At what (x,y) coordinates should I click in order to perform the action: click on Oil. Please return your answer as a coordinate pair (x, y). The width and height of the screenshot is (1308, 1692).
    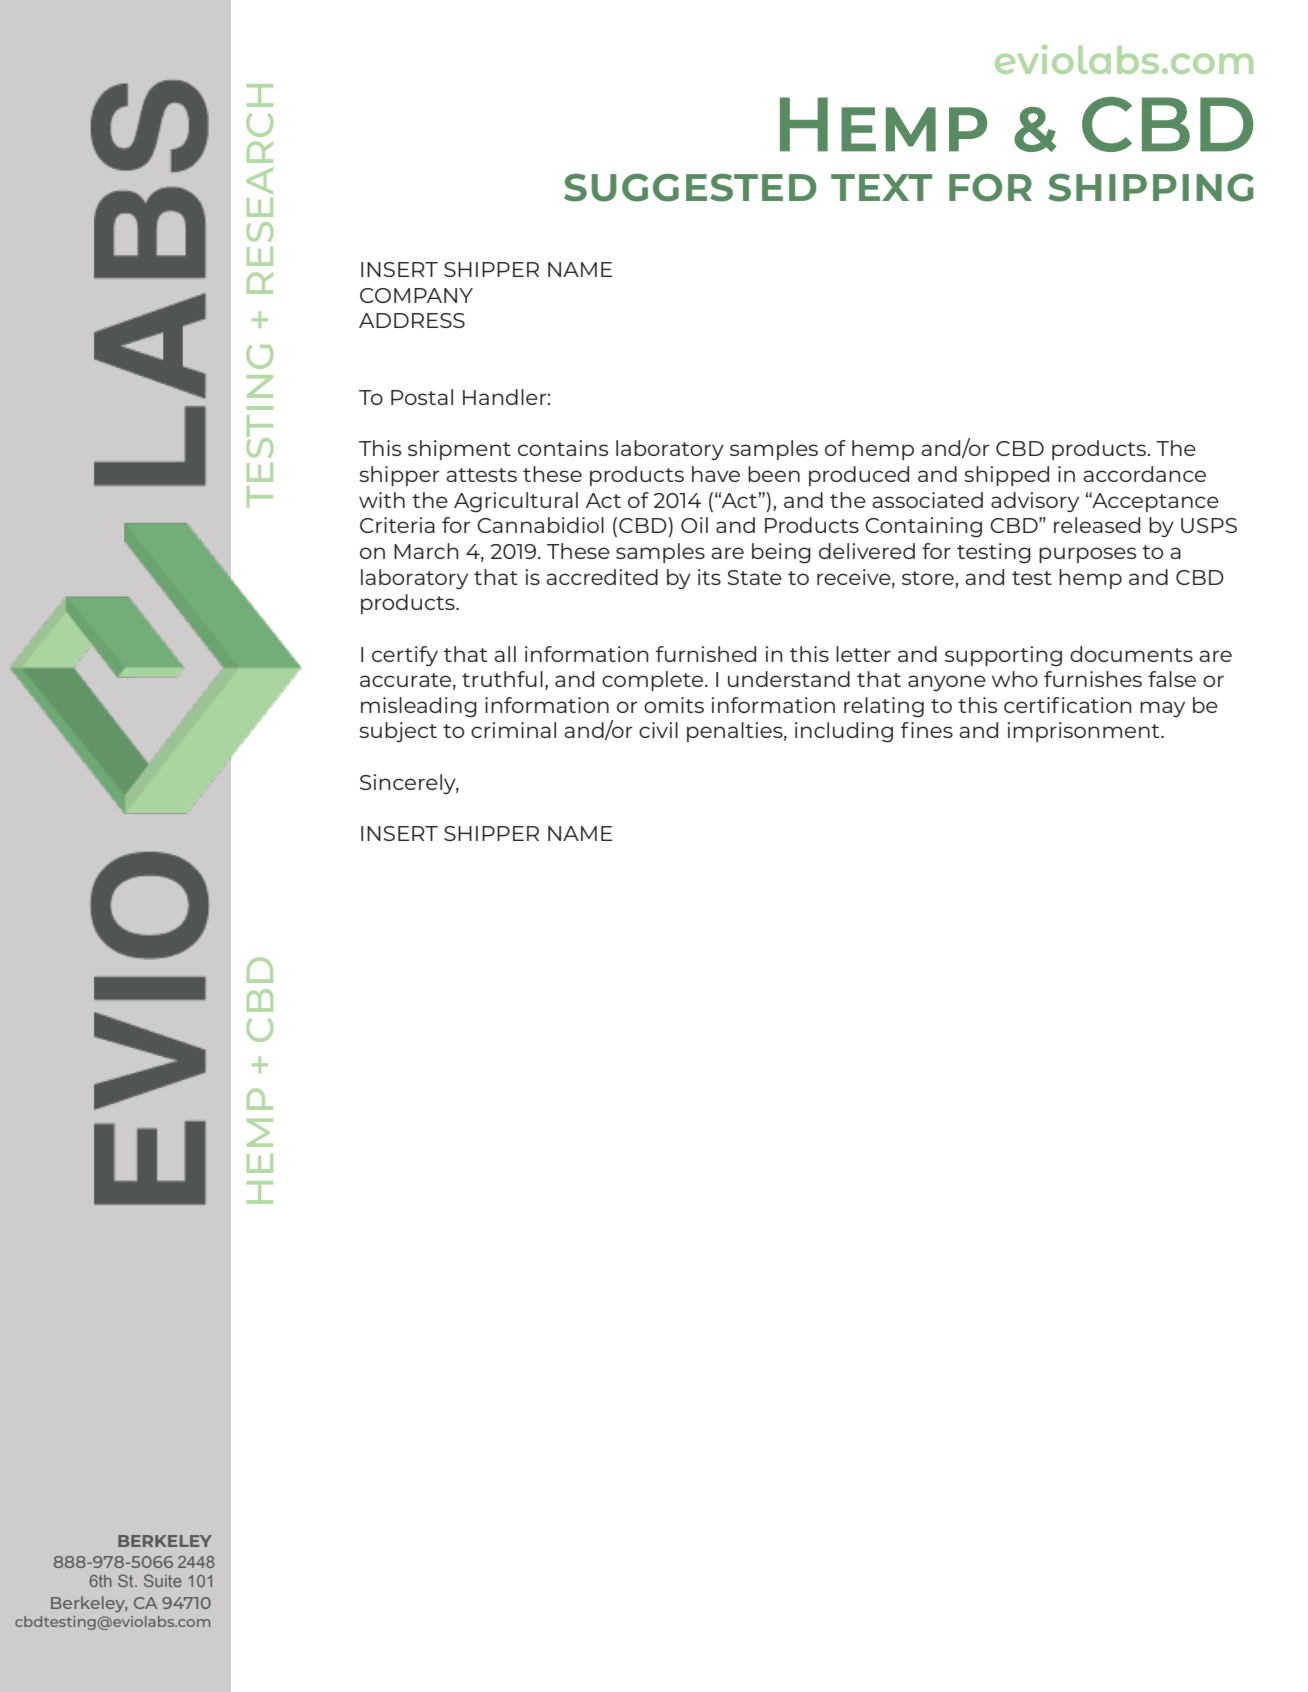
    Looking at the image, I should click on (694, 525).
